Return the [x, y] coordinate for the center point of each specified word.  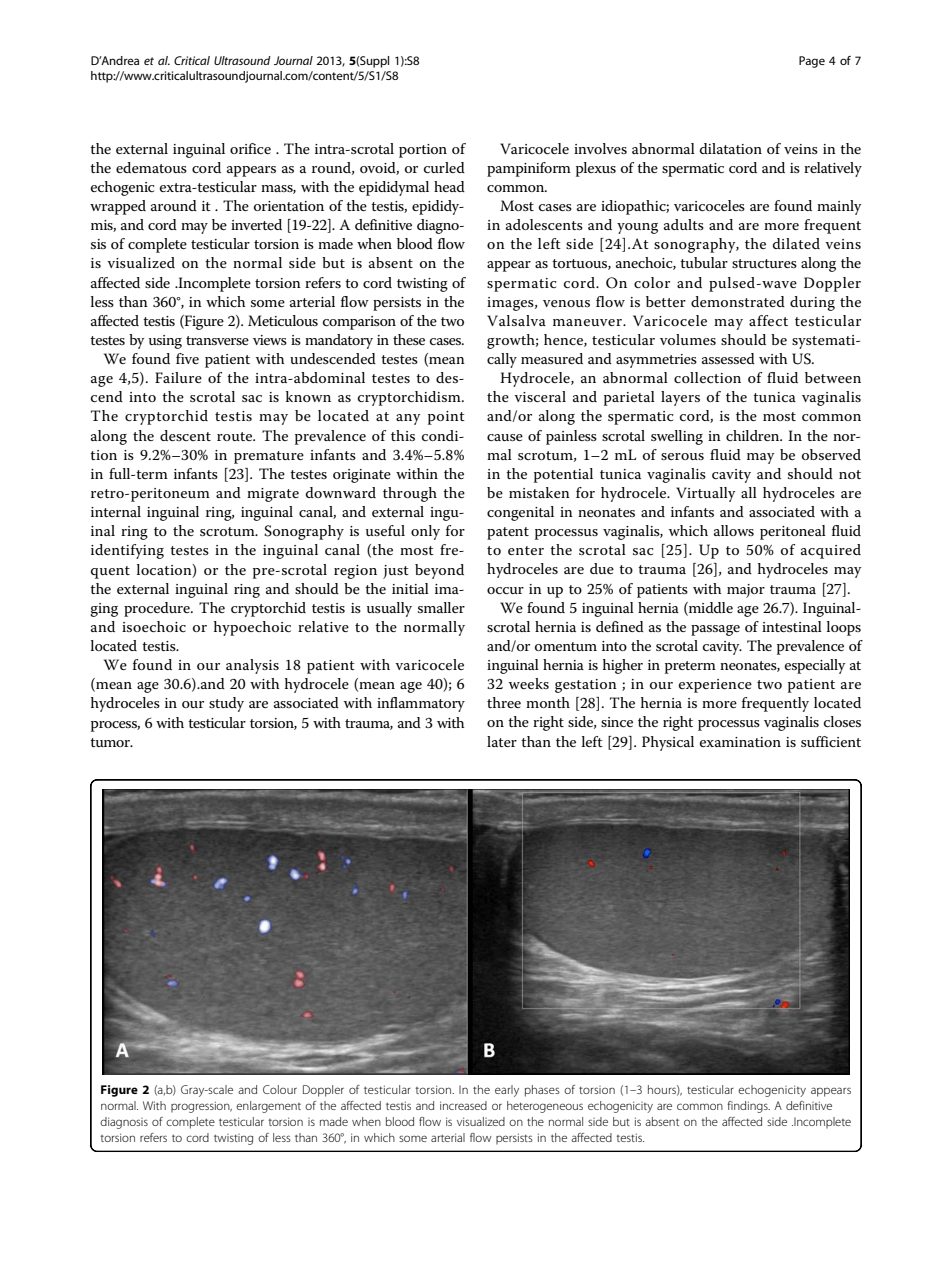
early [507, 1091]
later [502, 741]
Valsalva [516, 320]
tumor [111, 742]
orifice [250, 148]
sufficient [831, 741]
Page [812, 62]
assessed [728, 358]
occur [505, 590]
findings [748, 1107]
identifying [127, 551]
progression [201, 1107]
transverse [217, 340]
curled [444, 167]
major [746, 591]
